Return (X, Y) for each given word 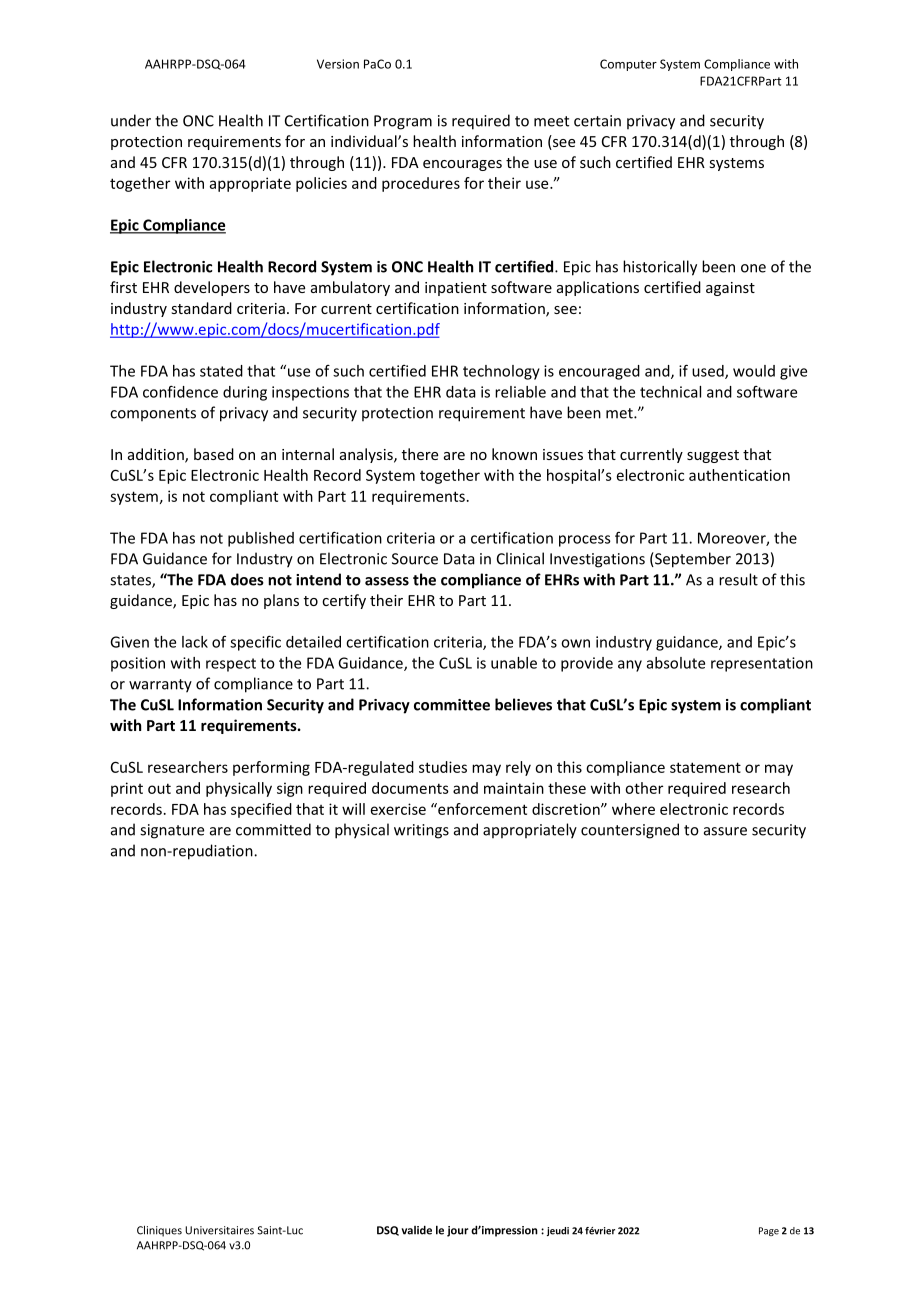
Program (403, 122)
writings (421, 831)
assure (725, 831)
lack (195, 642)
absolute (676, 663)
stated (221, 371)
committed (273, 829)
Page (769, 1231)
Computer (628, 65)
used (709, 372)
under (131, 120)
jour (458, 1231)
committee (452, 705)
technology (501, 372)
